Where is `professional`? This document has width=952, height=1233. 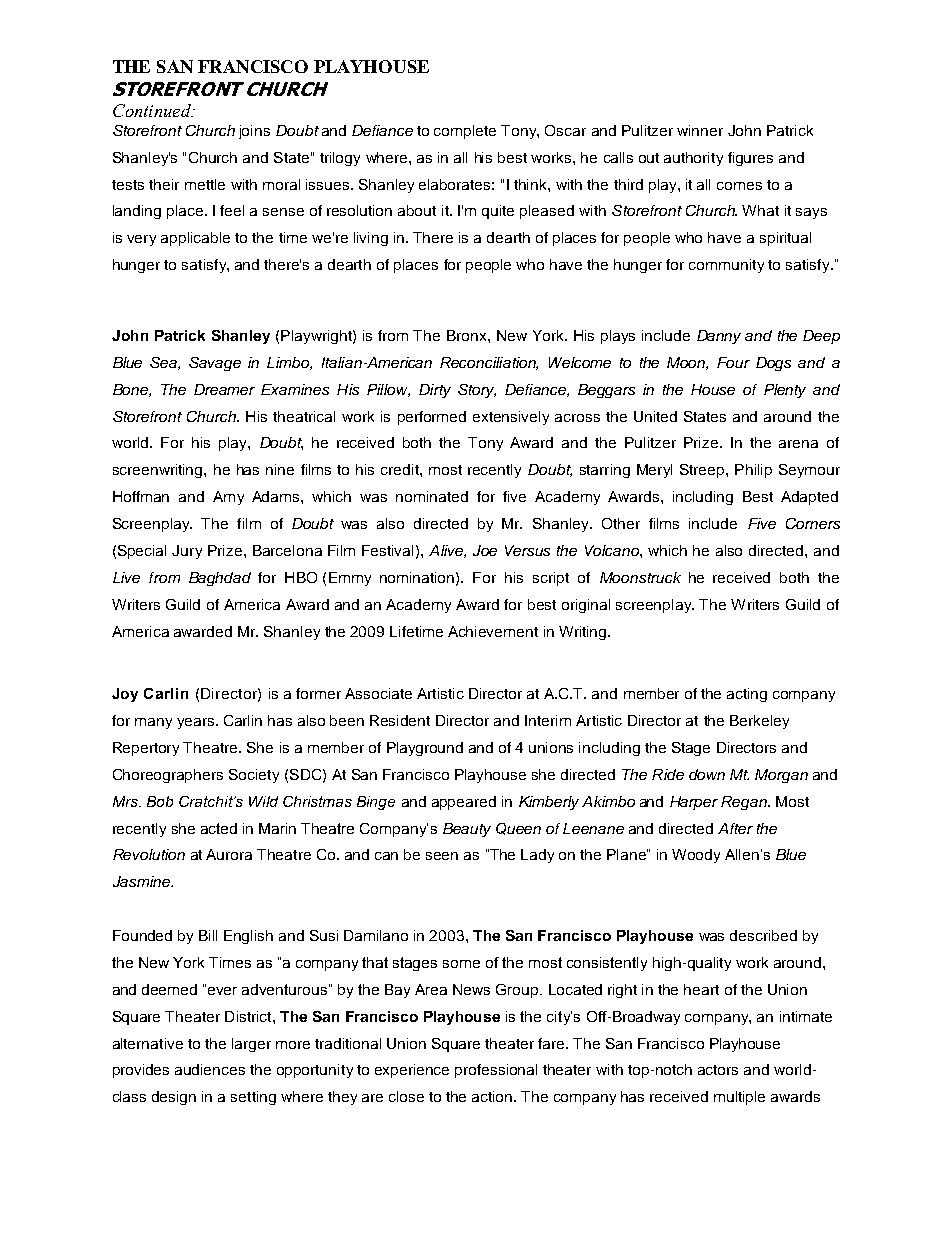
professional is located at coordinates (496, 1071).
